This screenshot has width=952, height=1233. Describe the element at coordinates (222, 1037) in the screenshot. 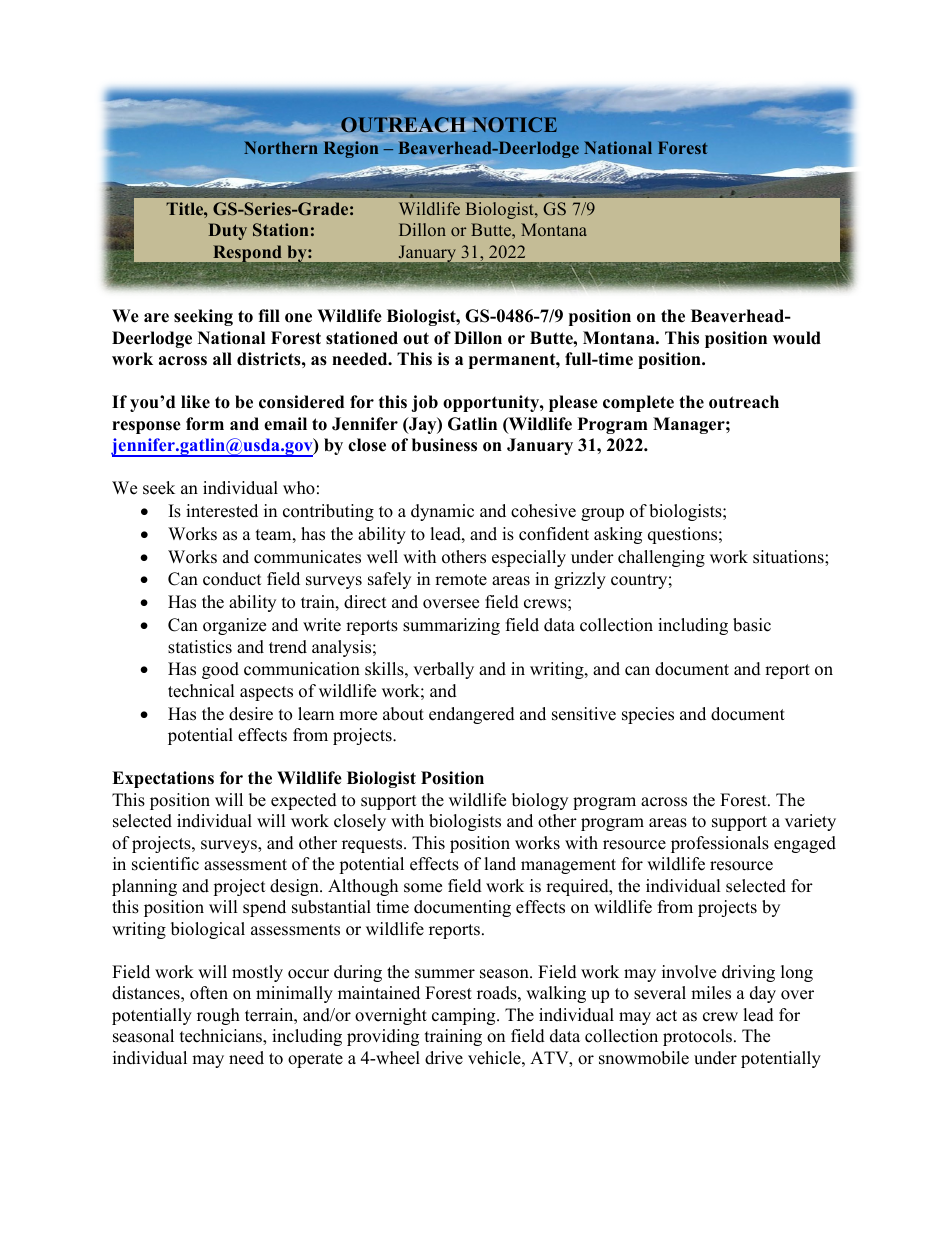

I see `technicians` at that location.
